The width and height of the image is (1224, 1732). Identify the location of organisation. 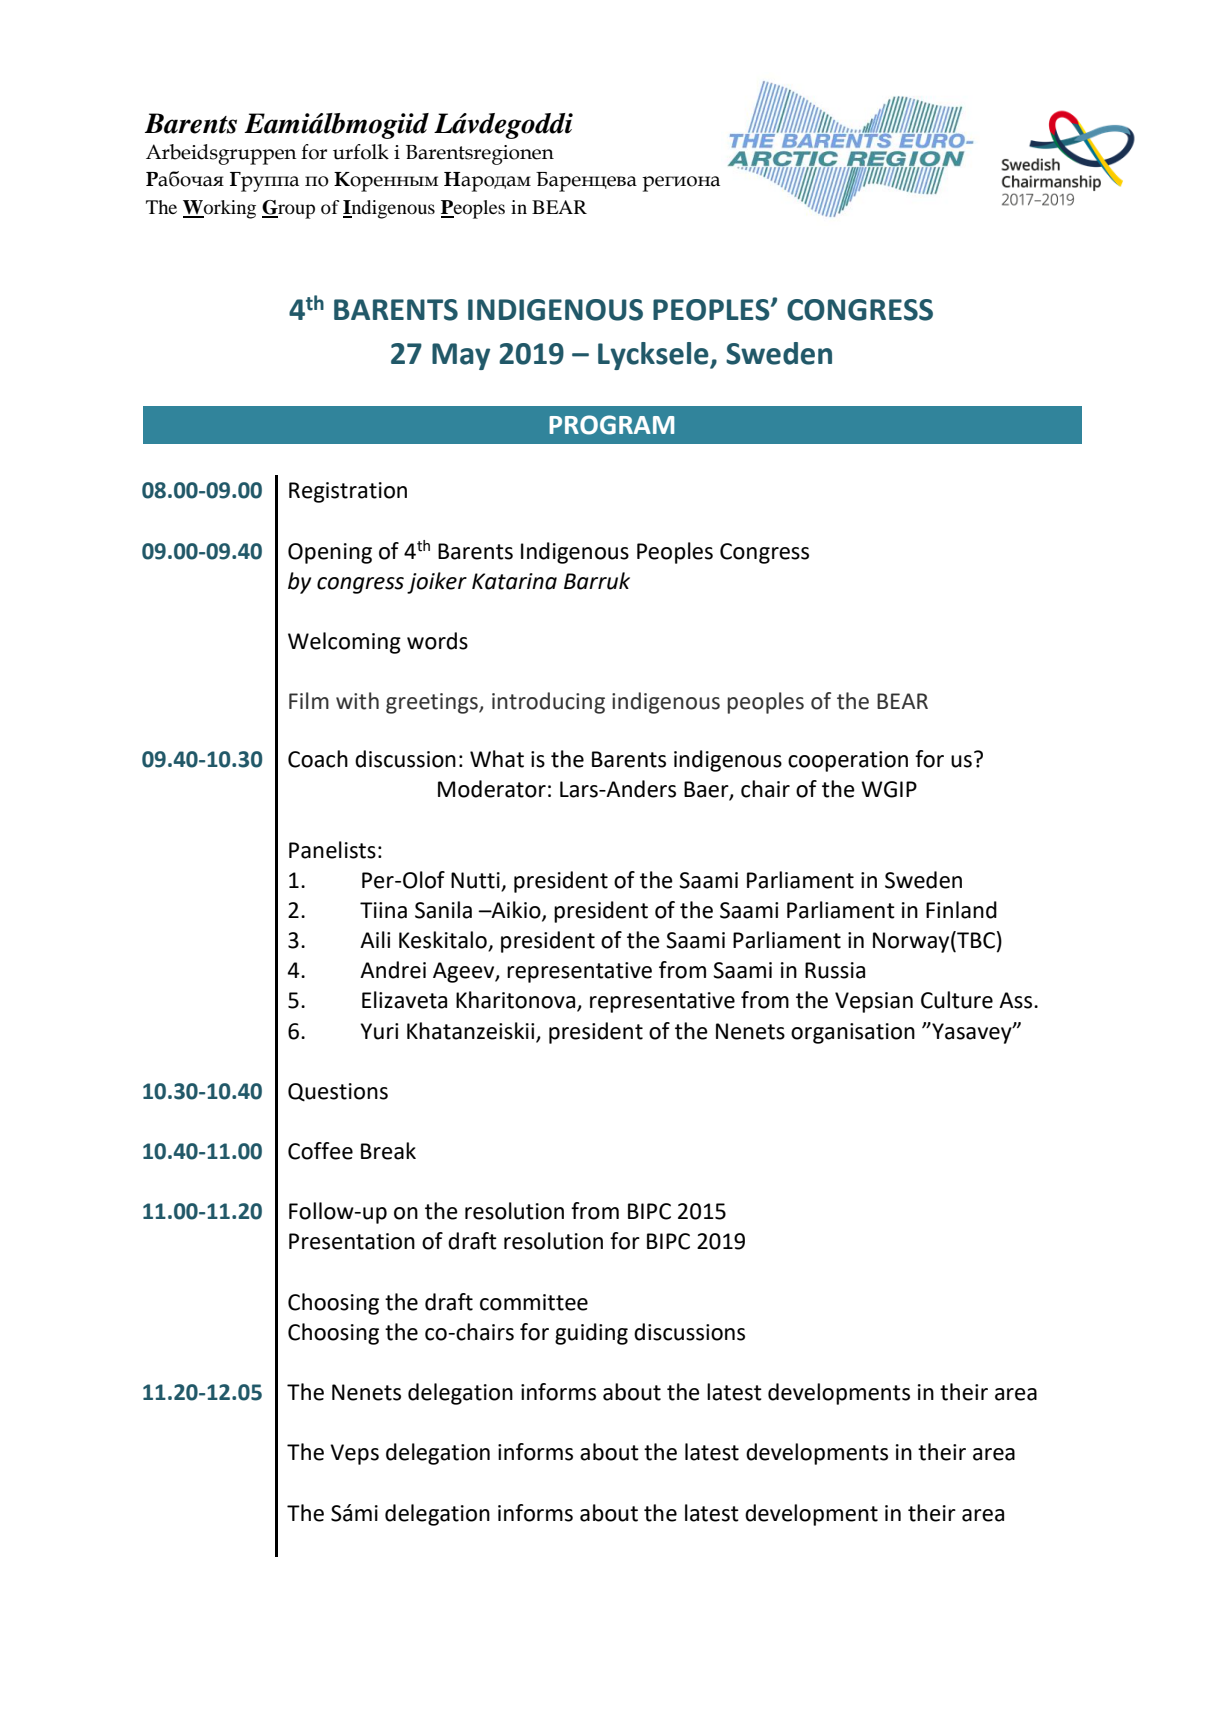
(853, 1033).
